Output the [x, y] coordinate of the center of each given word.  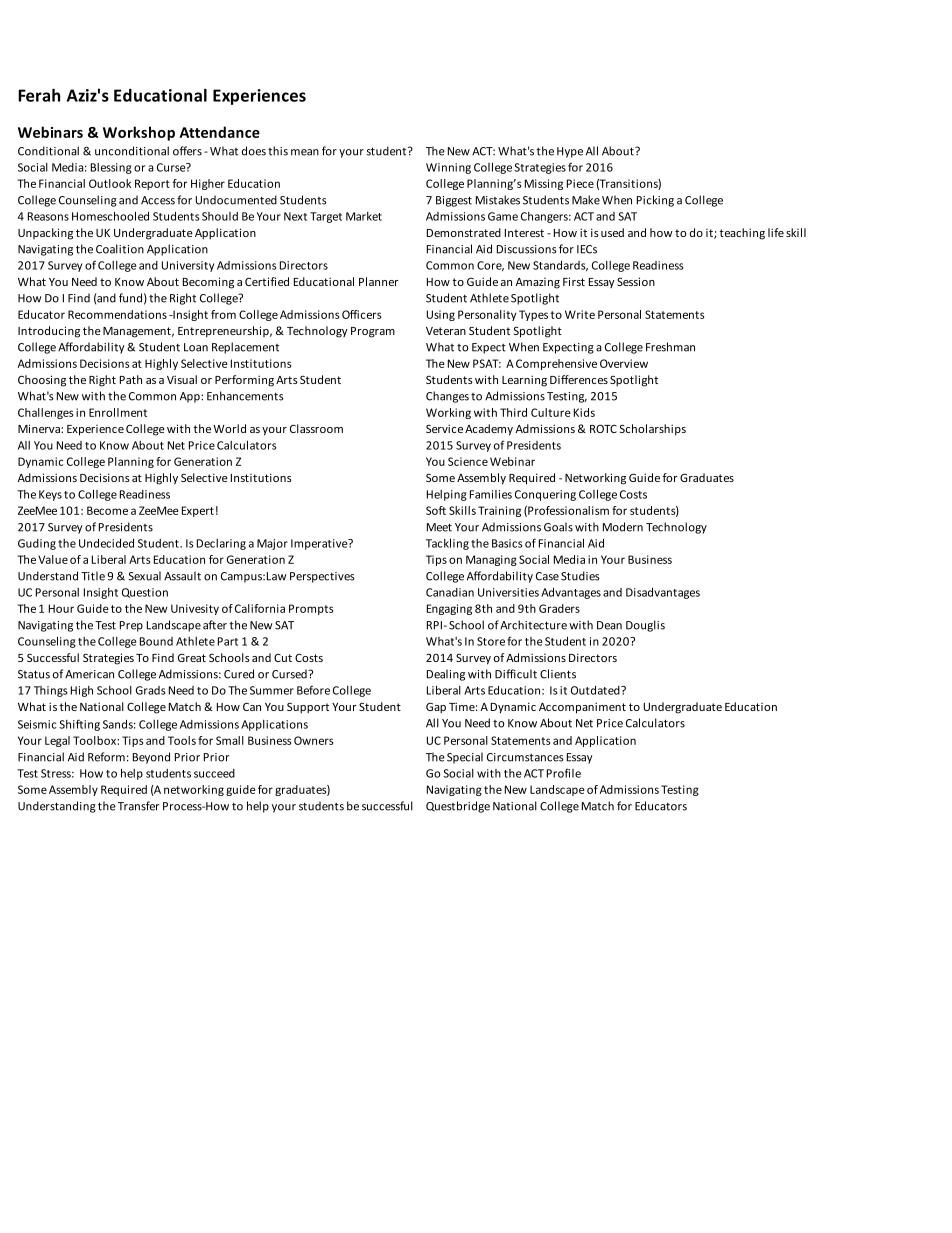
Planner [379, 281]
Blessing [111, 168]
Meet [439, 527]
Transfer [138, 806]
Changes [447, 397]
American [89, 674]
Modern [623, 527]
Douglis [645, 626]
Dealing [446, 675]
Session [636, 281]
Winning [448, 168]
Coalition [120, 249]
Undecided [106, 543]
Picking [655, 201]
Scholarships [653, 430]
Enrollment [118, 412]
